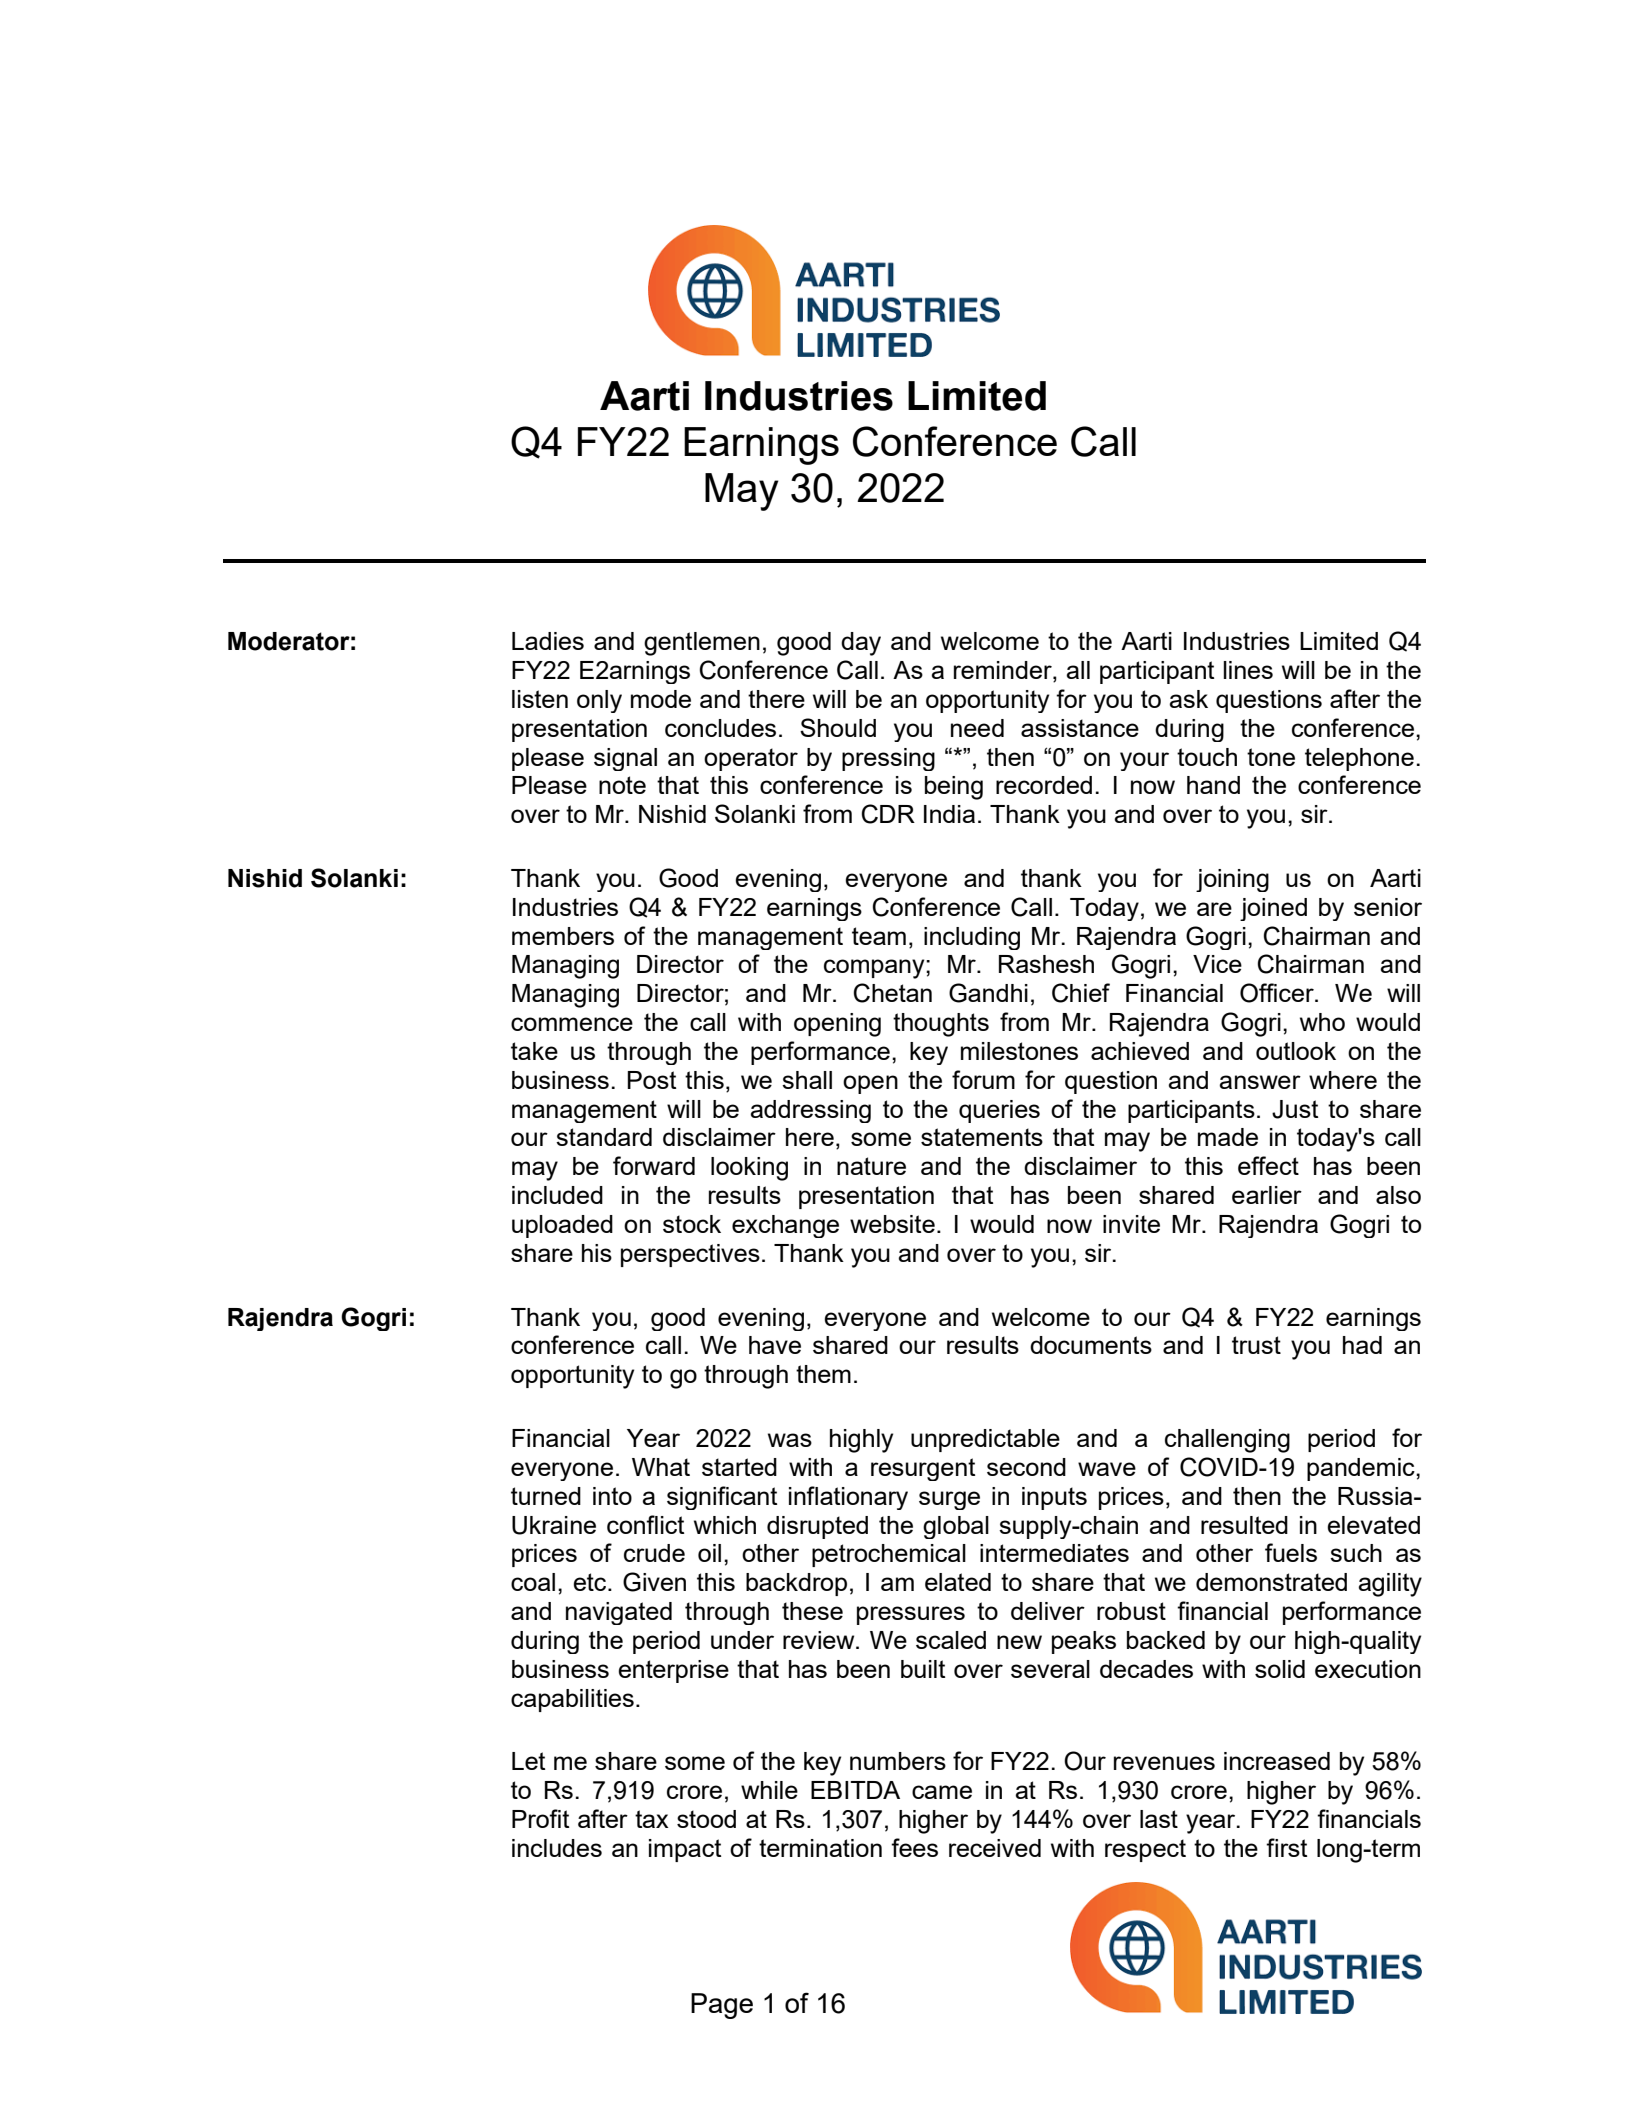 The height and width of the screenshot is (2110, 1630). What do you see at coordinates (652, 1080) in the screenshot?
I see `Post` at bounding box center [652, 1080].
